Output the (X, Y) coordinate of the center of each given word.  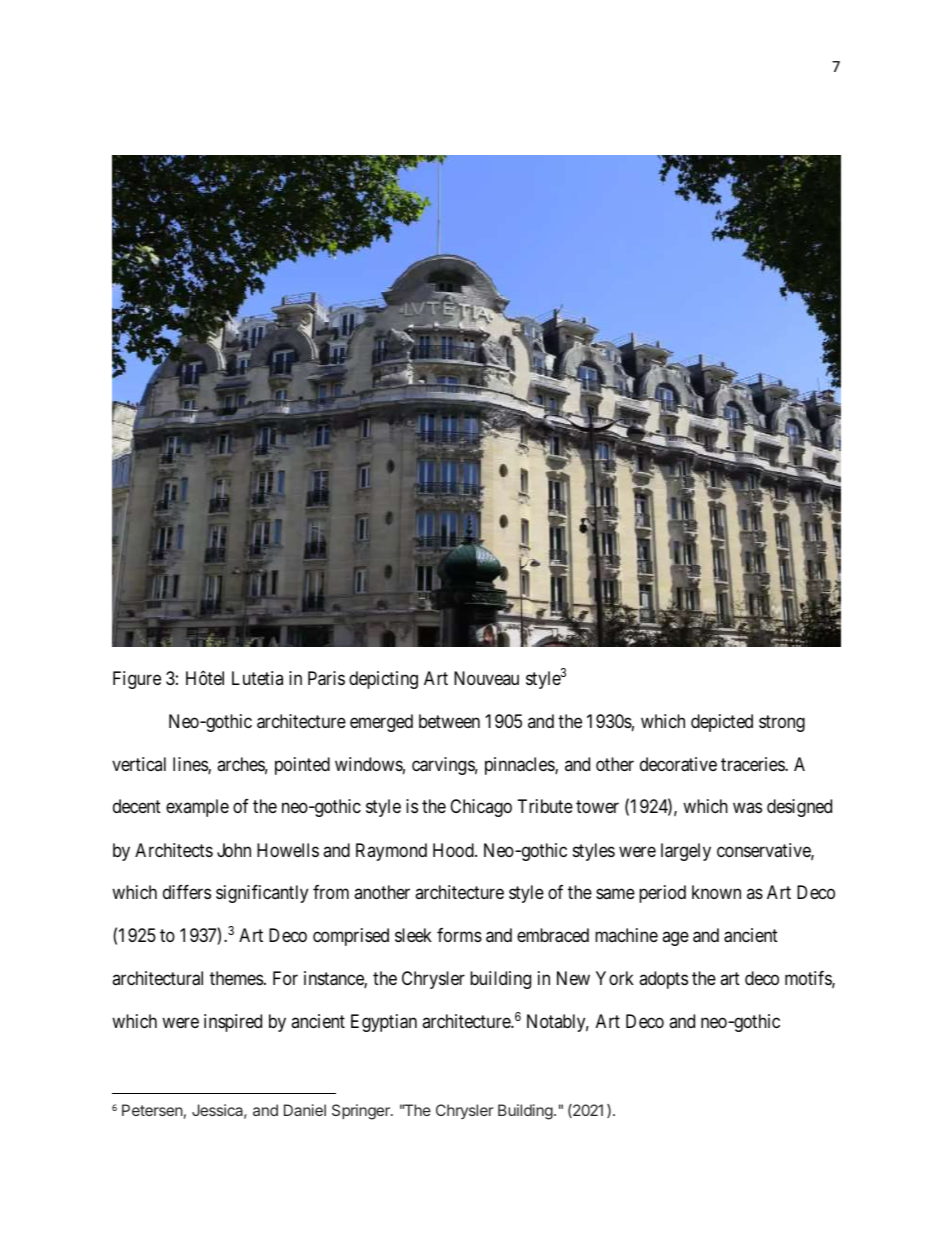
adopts (663, 980)
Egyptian (384, 1023)
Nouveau (486, 678)
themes (236, 978)
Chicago (481, 808)
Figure (137, 680)
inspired (233, 1023)
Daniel (305, 1110)
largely (686, 852)
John (234, 850)
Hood (454, 850)
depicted (722, 723)
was (747, 808)
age (675, 939)
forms (459, 935)
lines (191, 765)
